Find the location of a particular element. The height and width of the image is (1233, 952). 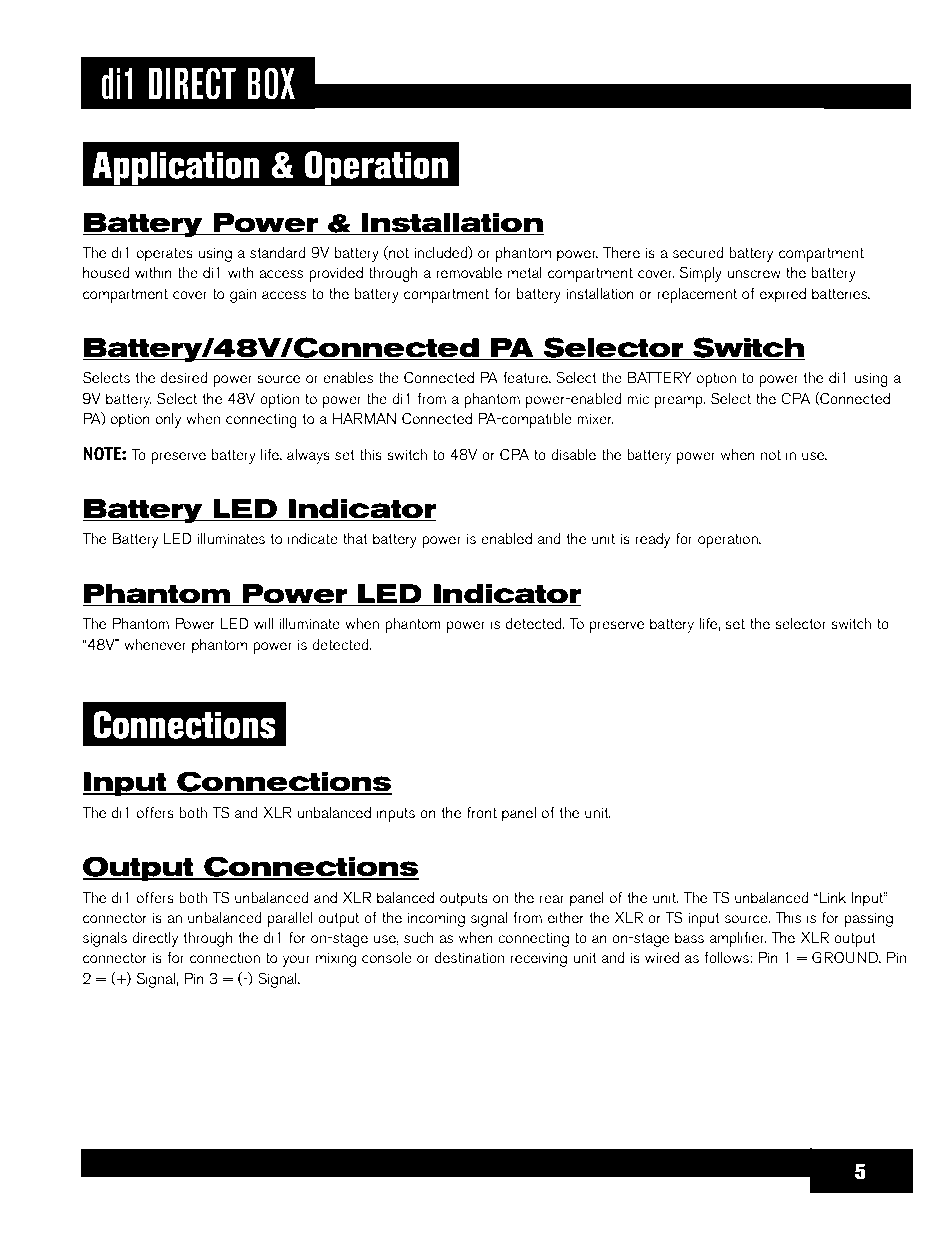

front is located at coordinates (482, 812).
